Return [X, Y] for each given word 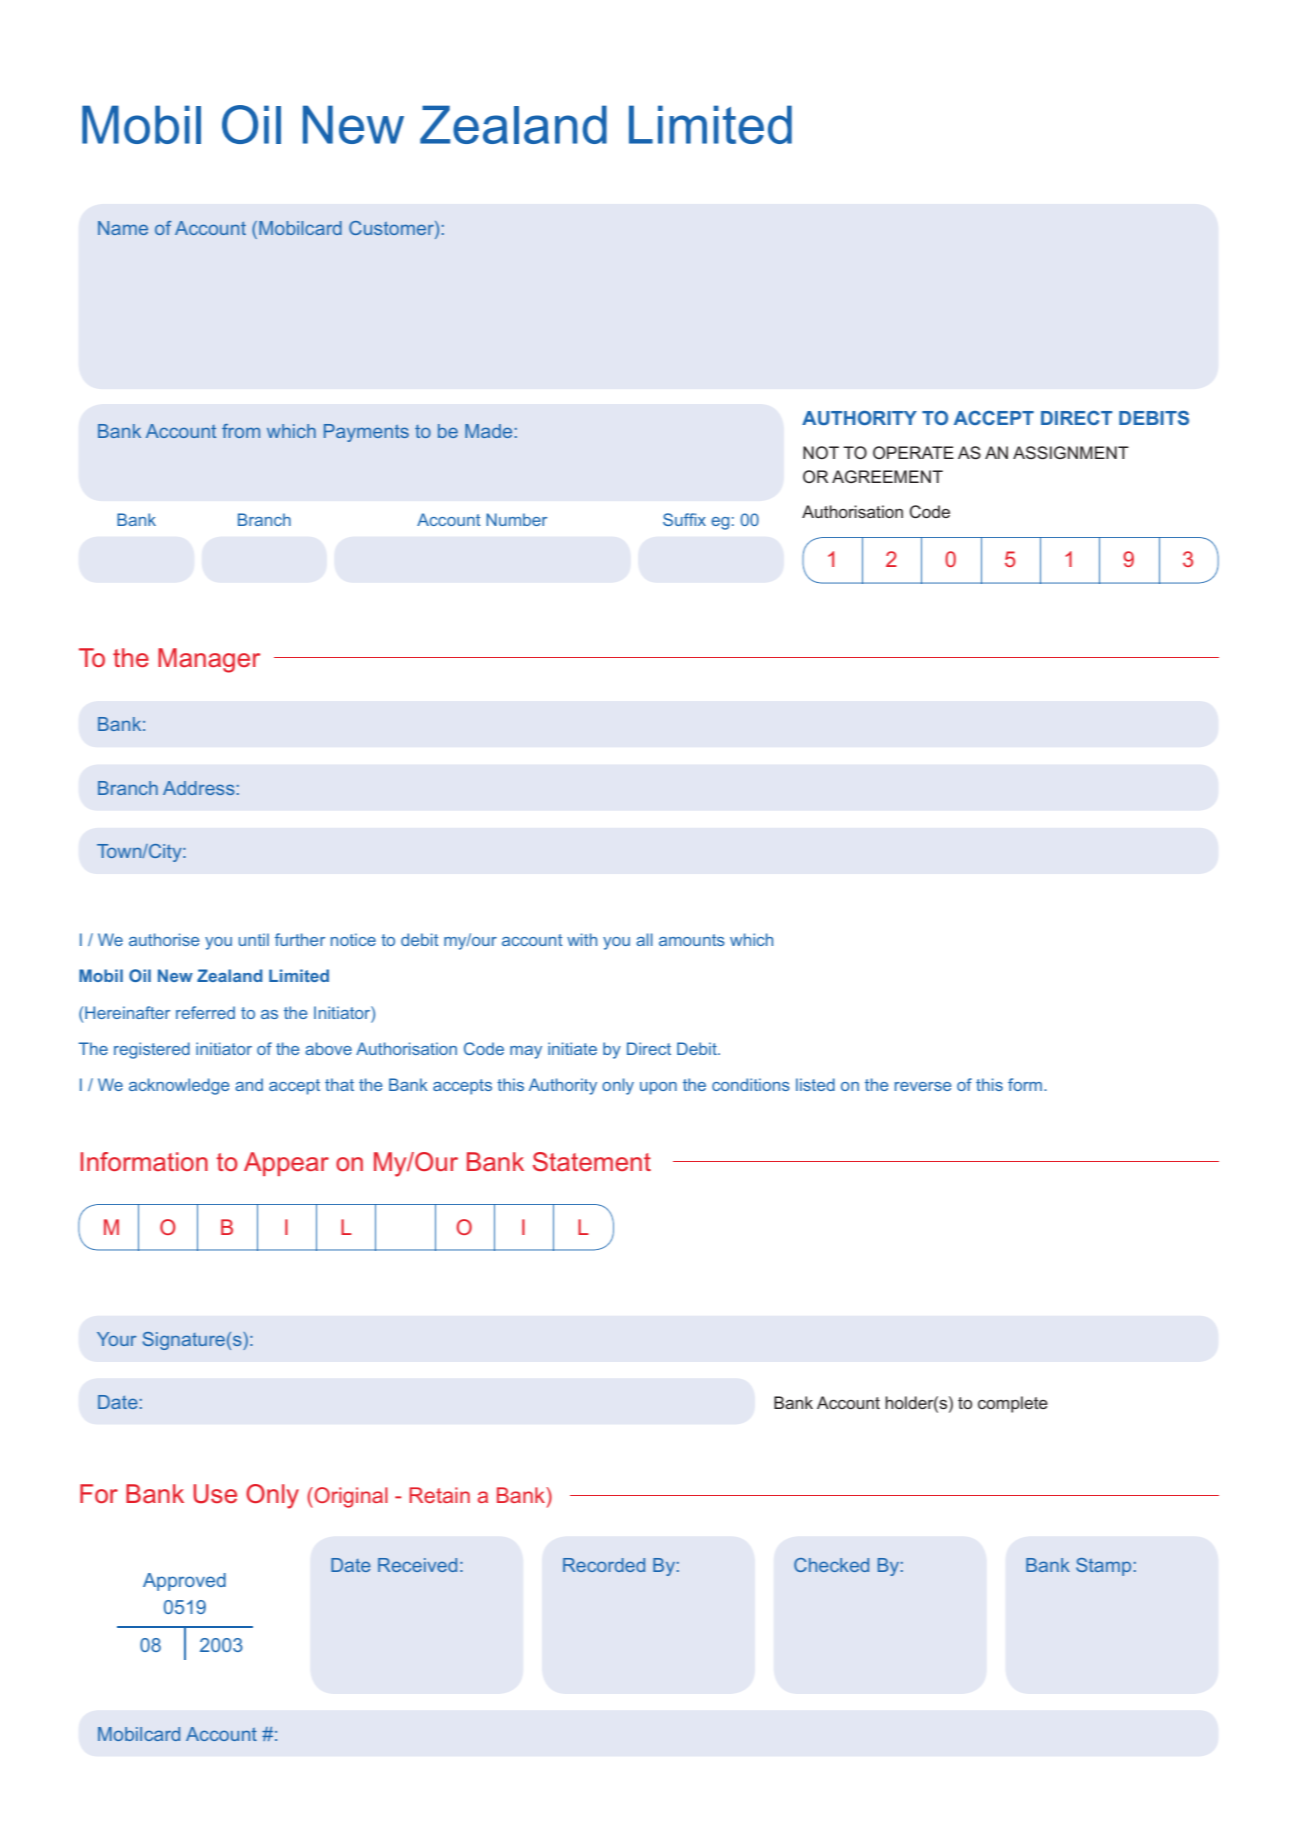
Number [516, 519]
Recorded [604, 1565]
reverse [923, 1086]
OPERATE [913, 452]
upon [658, 1088]
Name [123, 228]
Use [215, 1494]
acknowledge [179, 1086]
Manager [209, 660]
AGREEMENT [887, 476]
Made [488, 431]
